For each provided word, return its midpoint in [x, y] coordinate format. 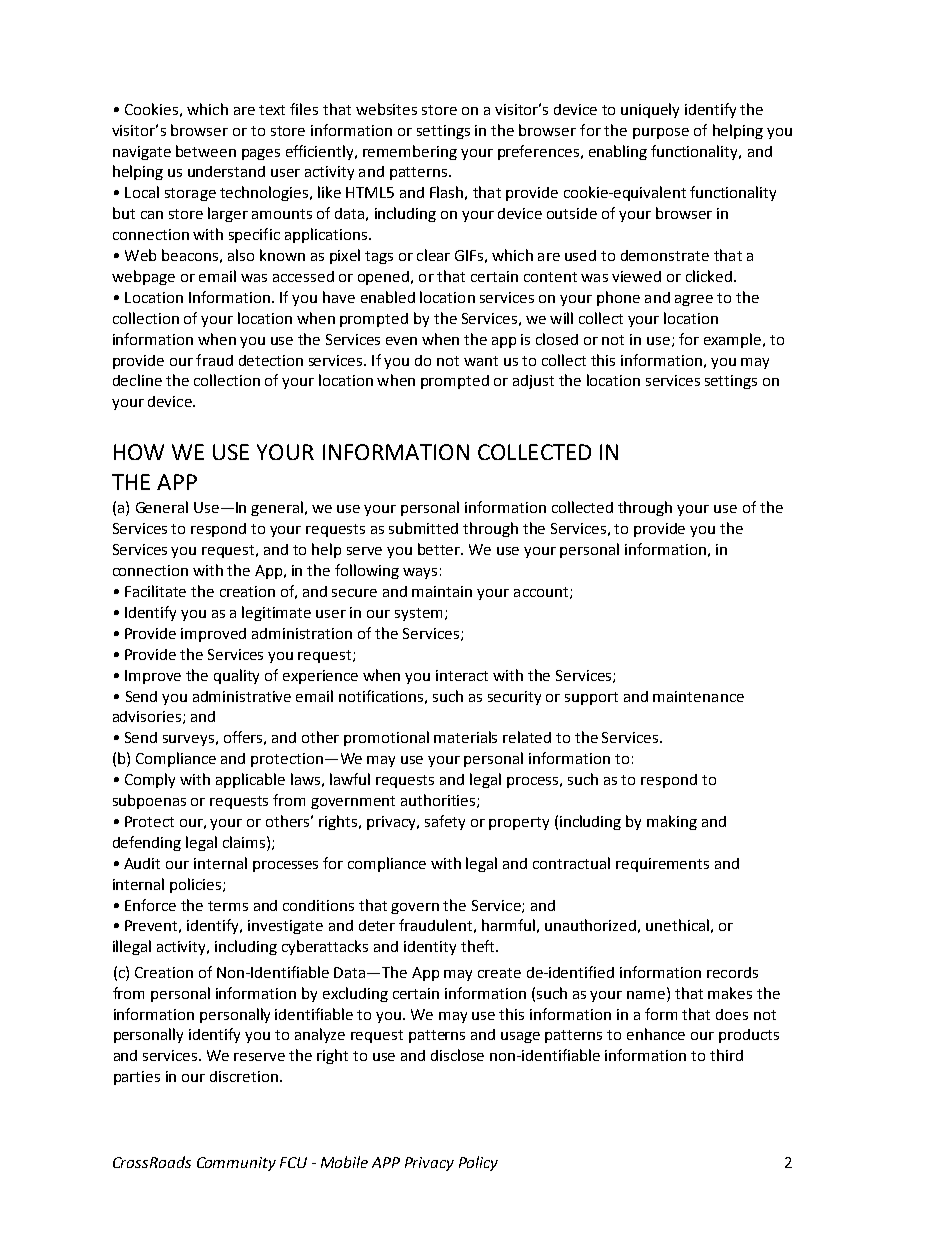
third [726, 1055]
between [206, 151]
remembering [410, 152]
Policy [478, 1163]
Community [236, 1164]
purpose [661, 133]
